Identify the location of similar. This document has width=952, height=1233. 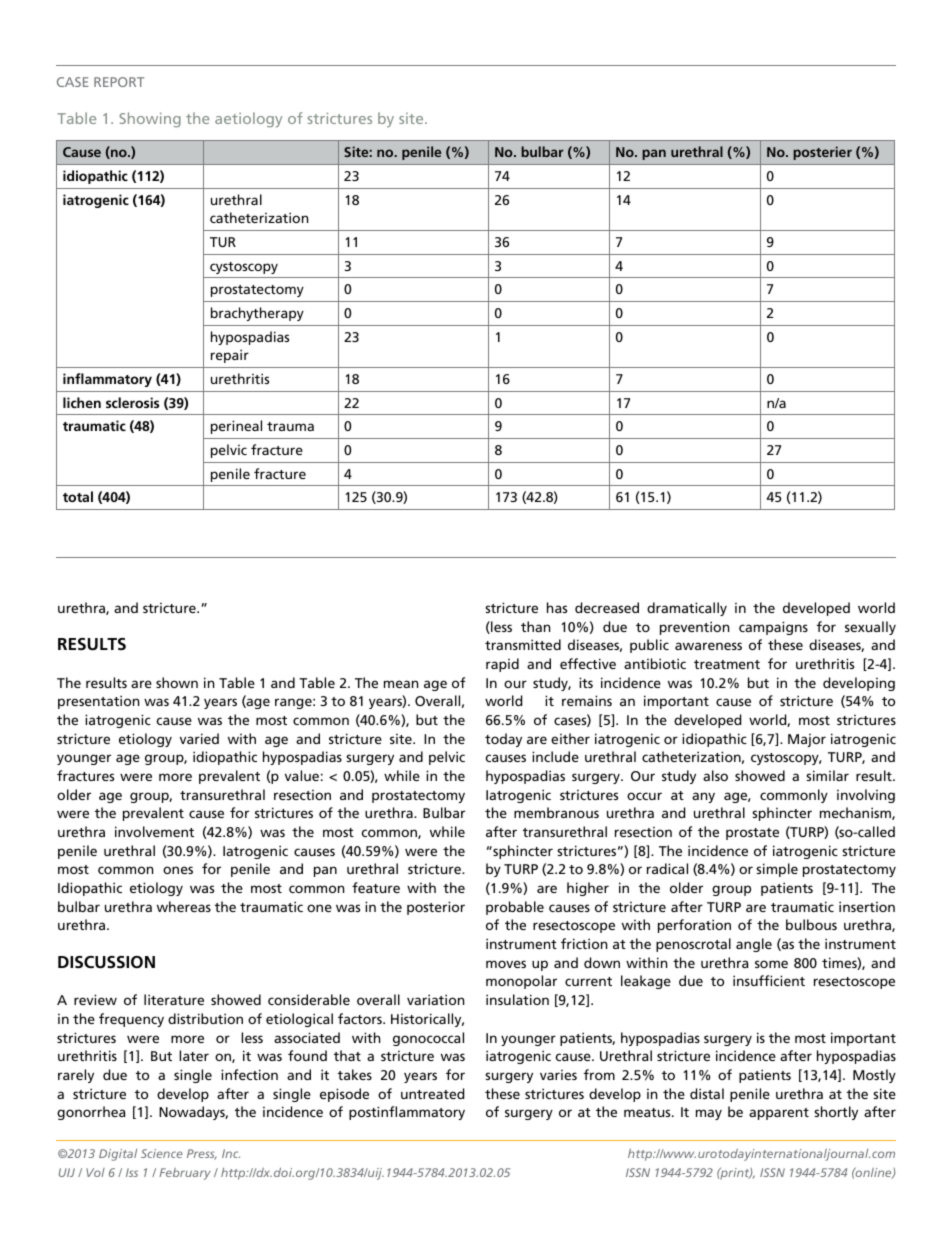
(827, 775).
